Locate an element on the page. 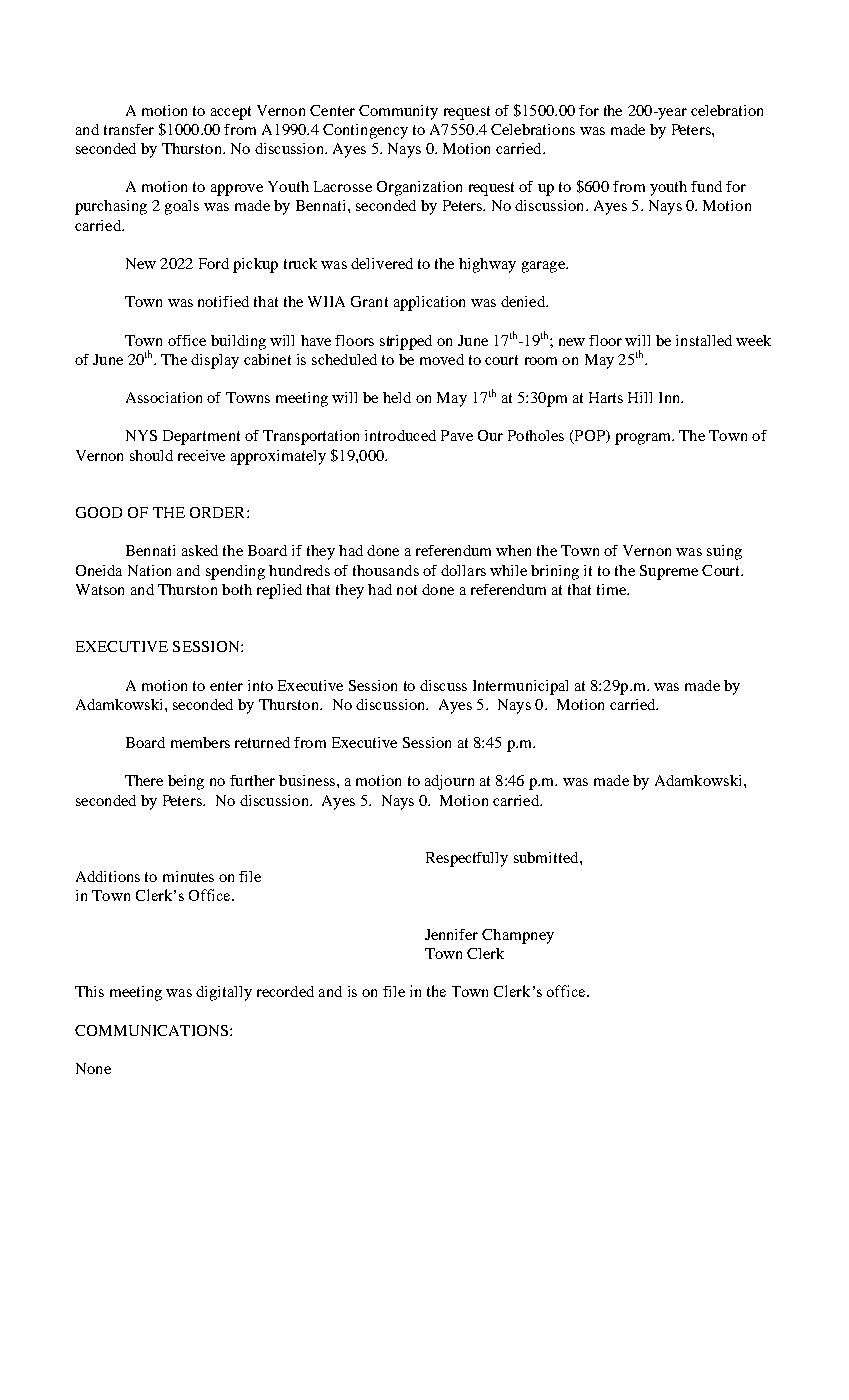 The height and width of the page is (1400, 849). notified is located at coordinates (223, 301).
